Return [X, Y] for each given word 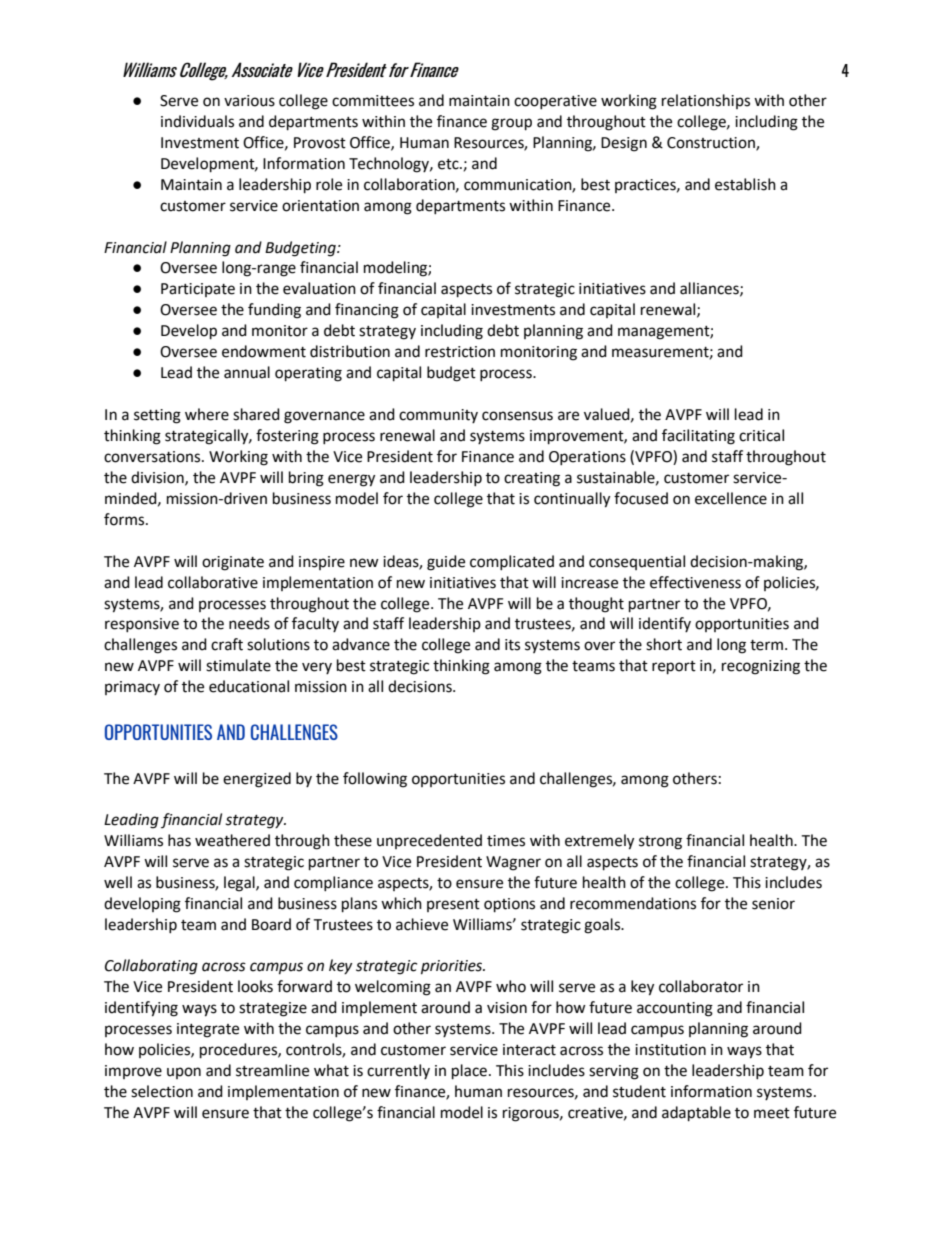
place [469, 1072]
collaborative [213, 582]
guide [446, 563]
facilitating [698, 437]
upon [184, 1073]
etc [449, 164]
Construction [712, 144]
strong [660, 843]
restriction [460, 352]
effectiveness [695, 582]
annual [247, 372]
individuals [197, 121]
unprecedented [429, 841]
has [179, 840]
